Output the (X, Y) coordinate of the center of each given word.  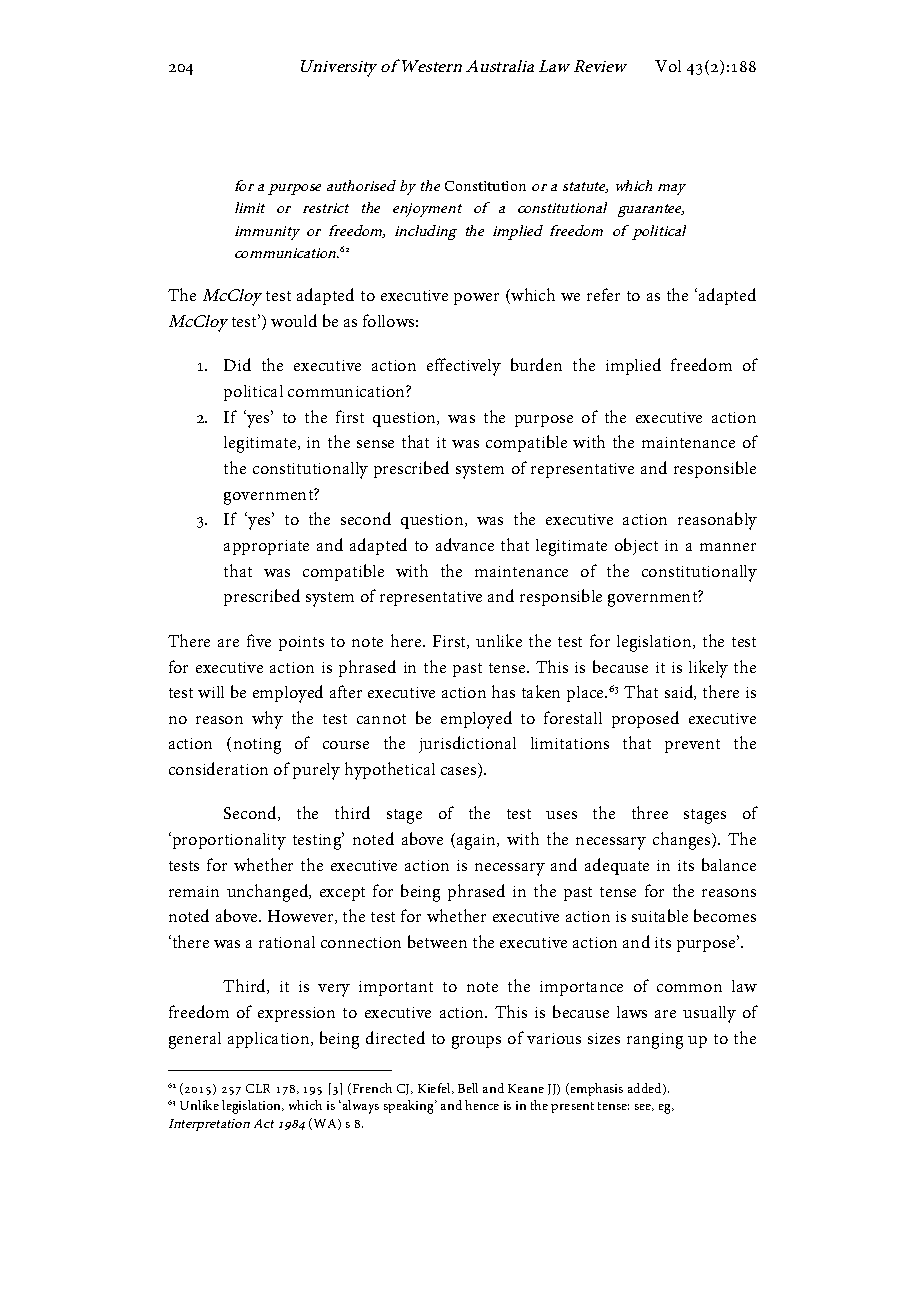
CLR (258, 1088)
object (636, 546)
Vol (668, 66)
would (294, 320)
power (476, 299)
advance (465, 544)
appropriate (266, 547)
